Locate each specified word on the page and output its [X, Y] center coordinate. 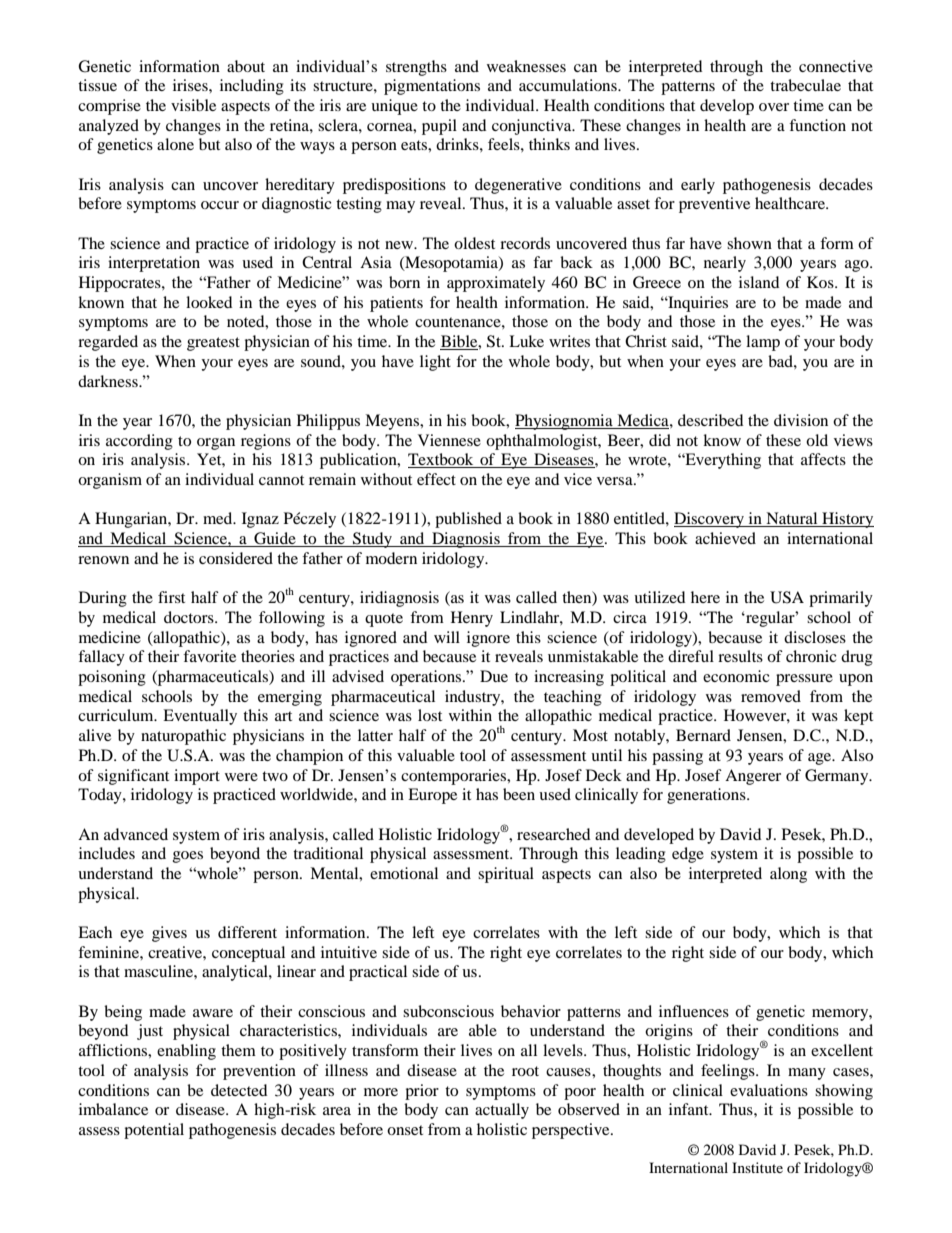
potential [154, 1131]
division [801, 420]
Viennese [449, 440]
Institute [757, 1167]
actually [502, 1111]
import [197, 777]
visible [193, 105]
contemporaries [455, 777]
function [817, 125]
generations [707, 796]
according [139, 442]
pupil [439, 127]
